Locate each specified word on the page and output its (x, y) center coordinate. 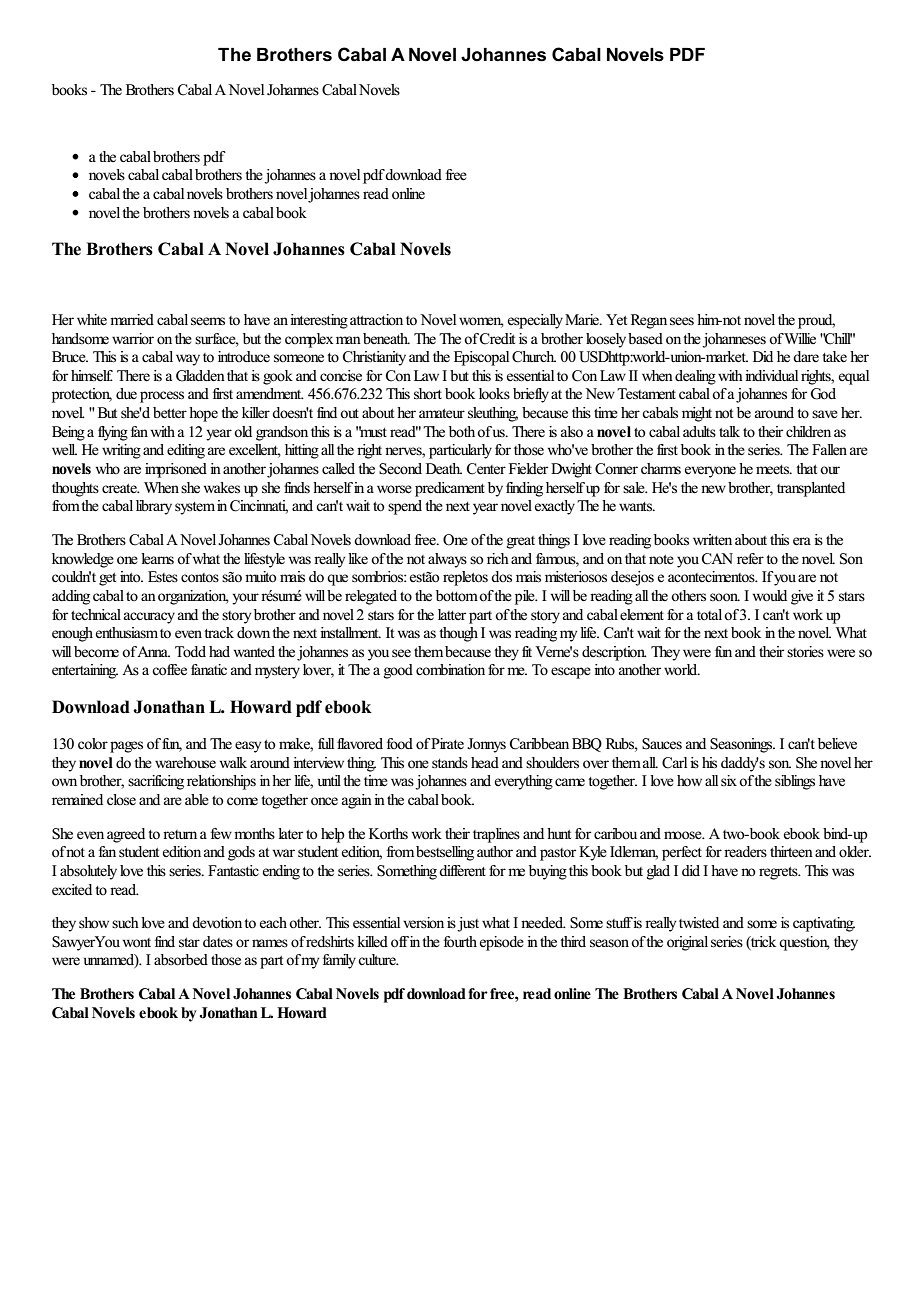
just (468, 924)
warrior (133, 338)
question (804, 943)
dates (218, 941)
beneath (386, 338)
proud (816, 321)
